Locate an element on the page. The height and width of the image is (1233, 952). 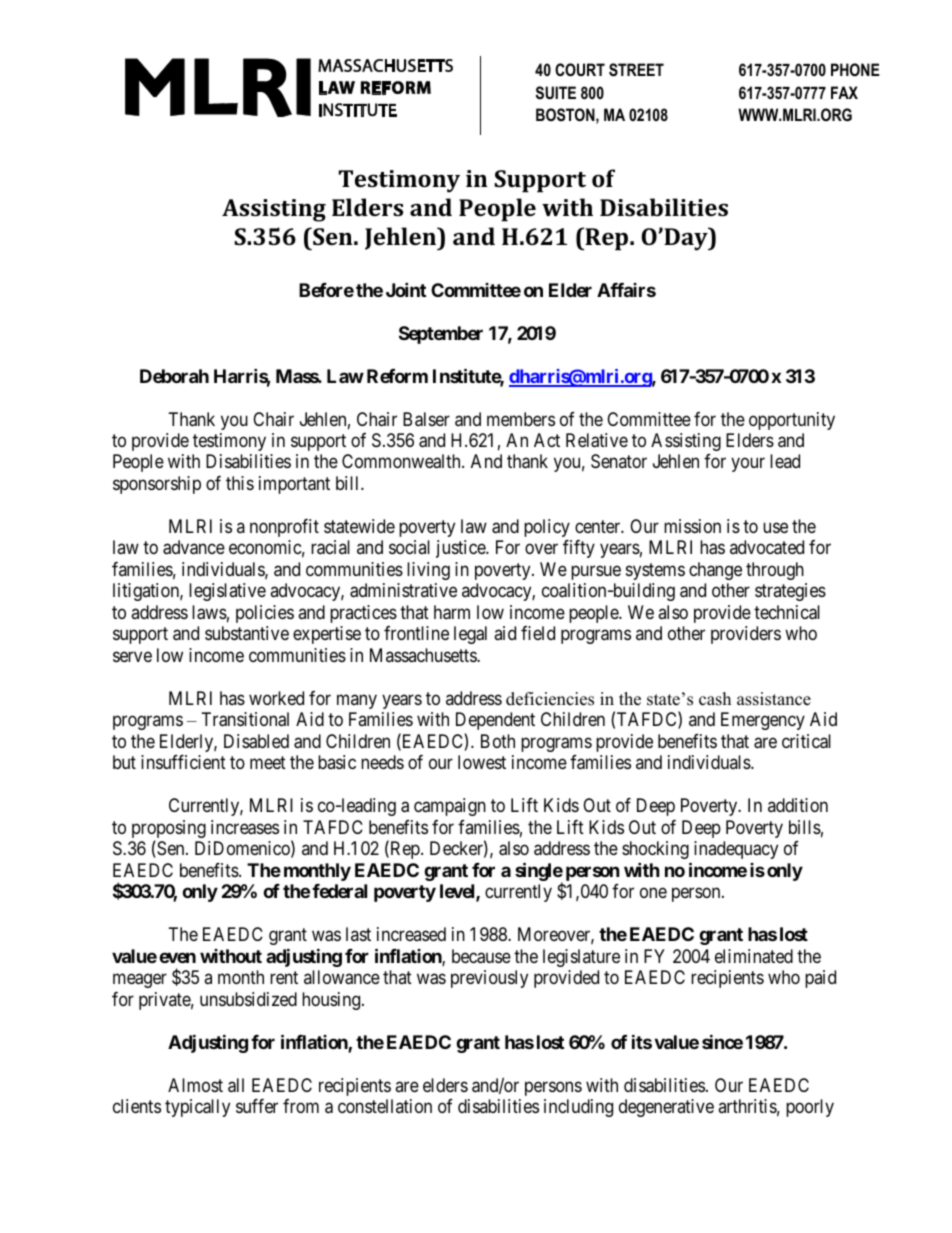
Deborah is located at coordinates (174, 376).
